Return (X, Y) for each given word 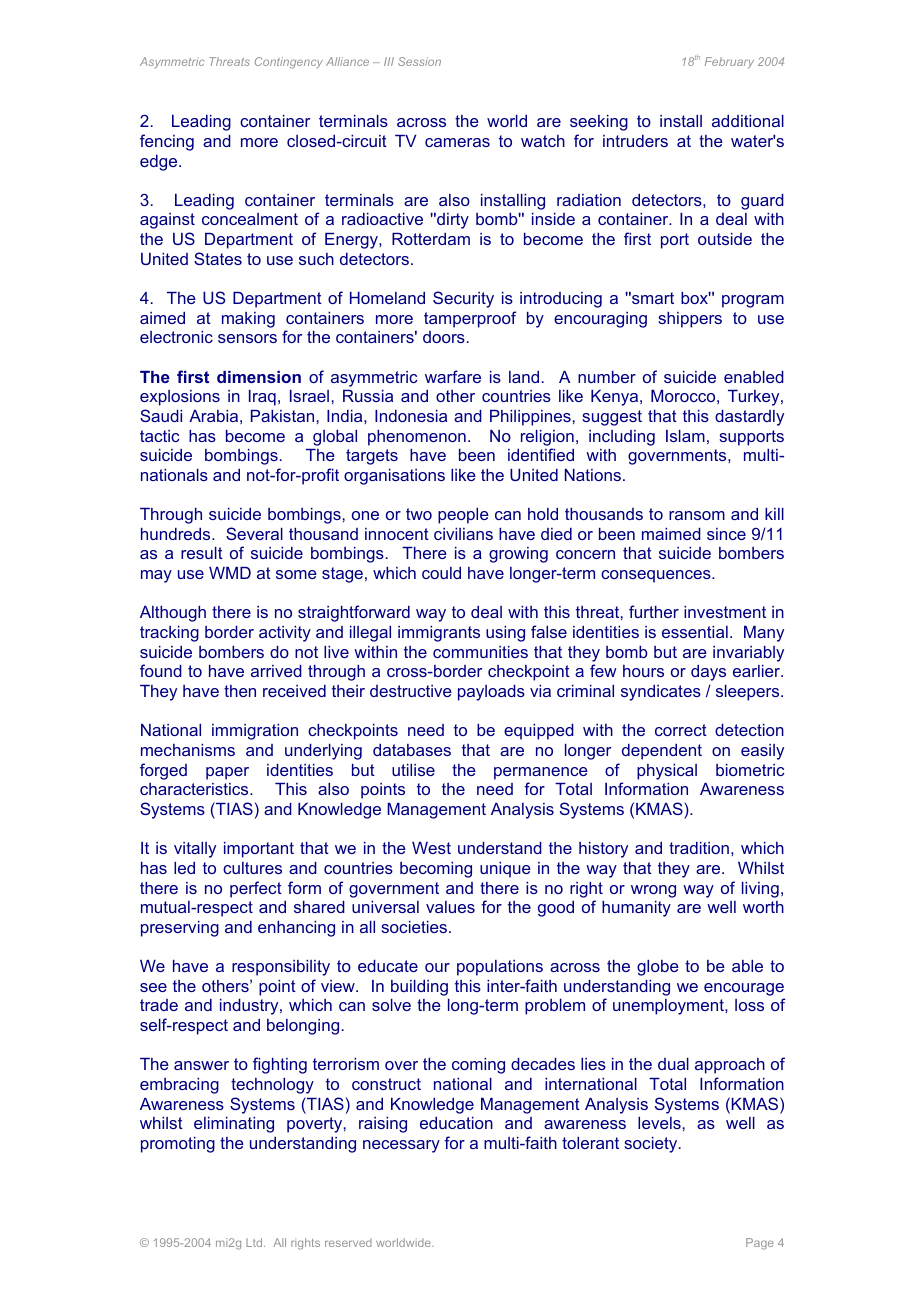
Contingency (289, 63)
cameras (457, 142)
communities (480, 652)
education (456, 1123)
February (729, 63)
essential (695, 632)
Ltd (255, 1242)
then (240, 691)
